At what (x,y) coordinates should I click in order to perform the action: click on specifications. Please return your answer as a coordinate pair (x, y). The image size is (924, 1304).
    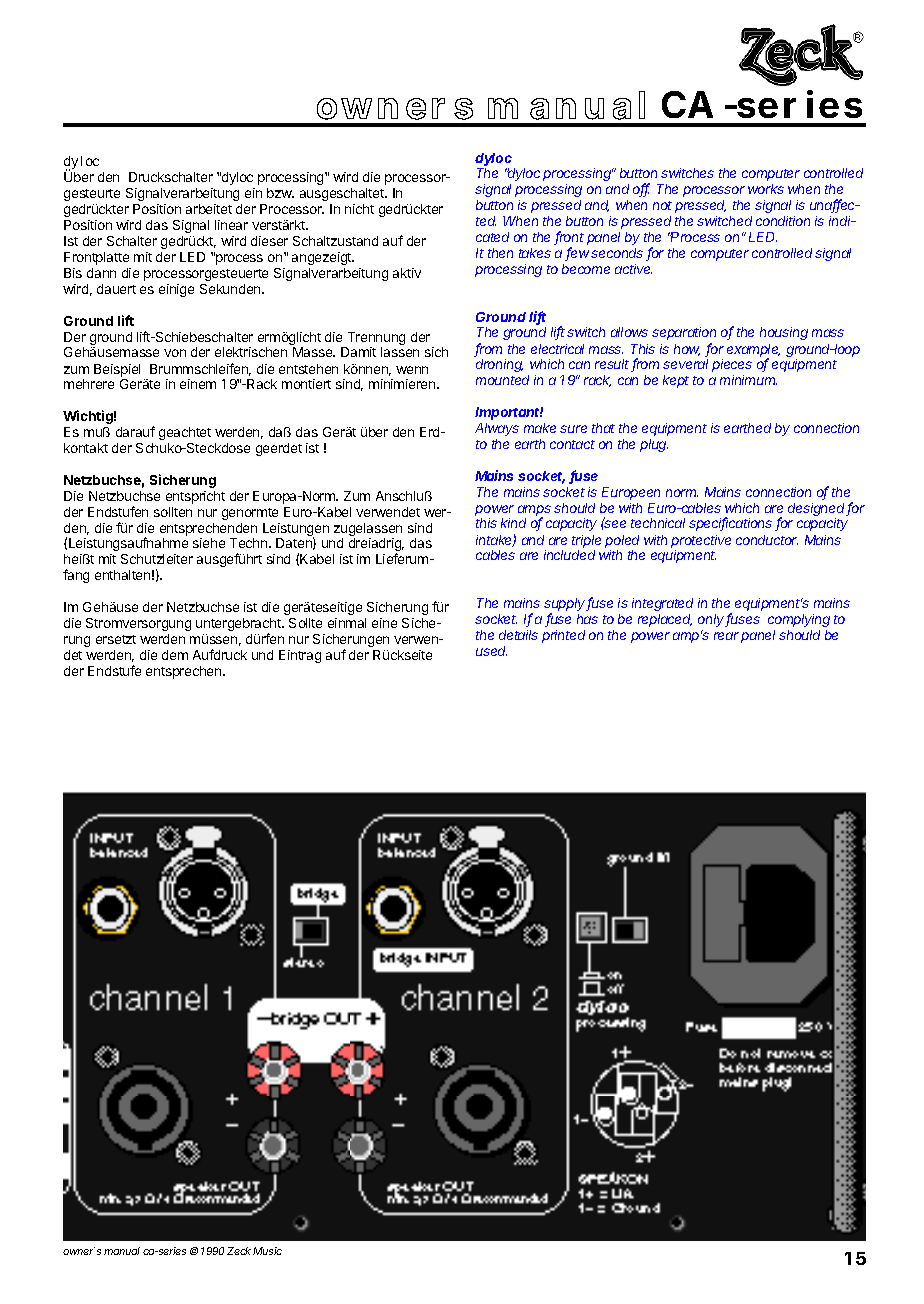
    Looking at the image, I should click on (730, 524).
